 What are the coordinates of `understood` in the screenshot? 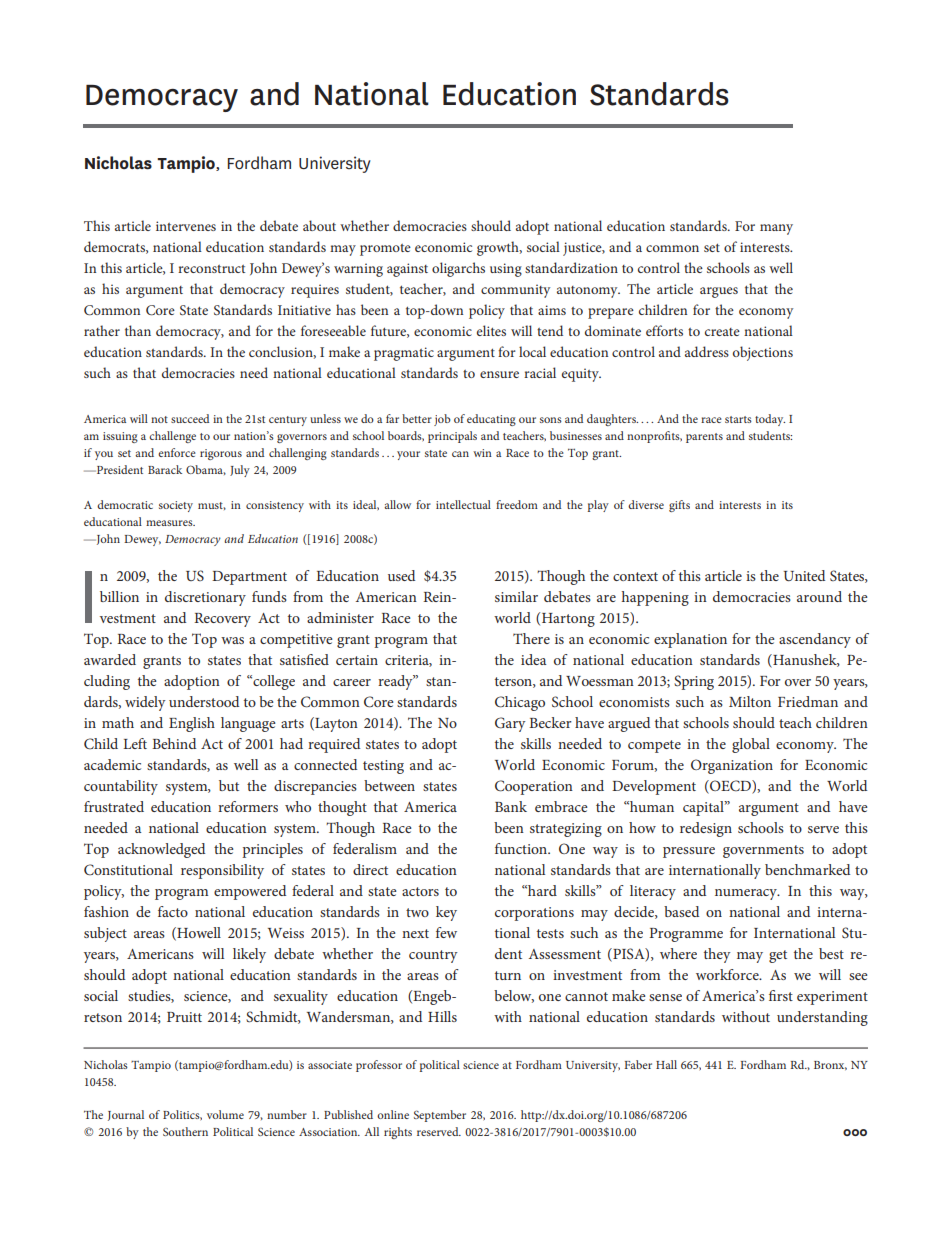 It's located at (204, 701).
